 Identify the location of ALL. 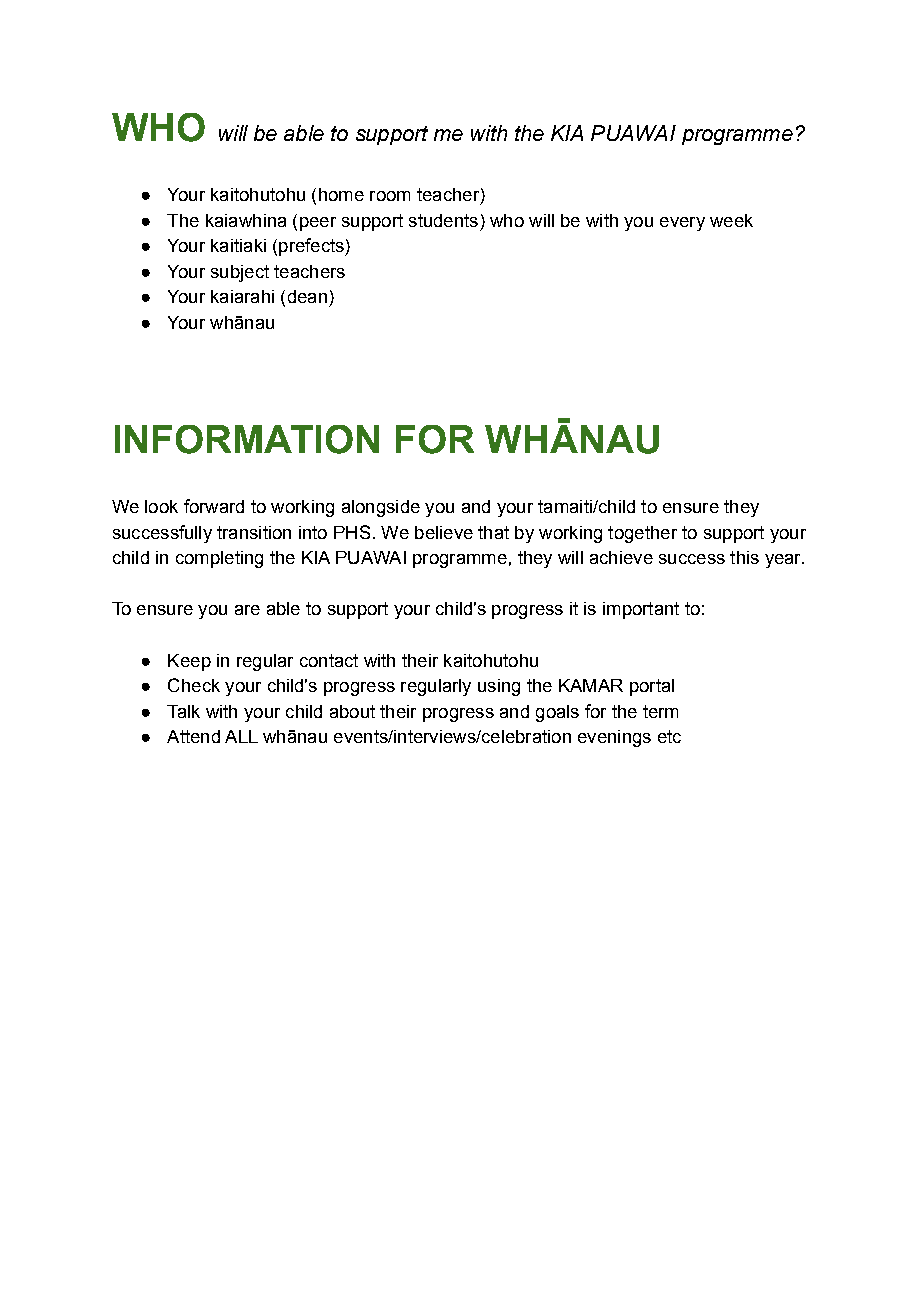
(241, 736).
